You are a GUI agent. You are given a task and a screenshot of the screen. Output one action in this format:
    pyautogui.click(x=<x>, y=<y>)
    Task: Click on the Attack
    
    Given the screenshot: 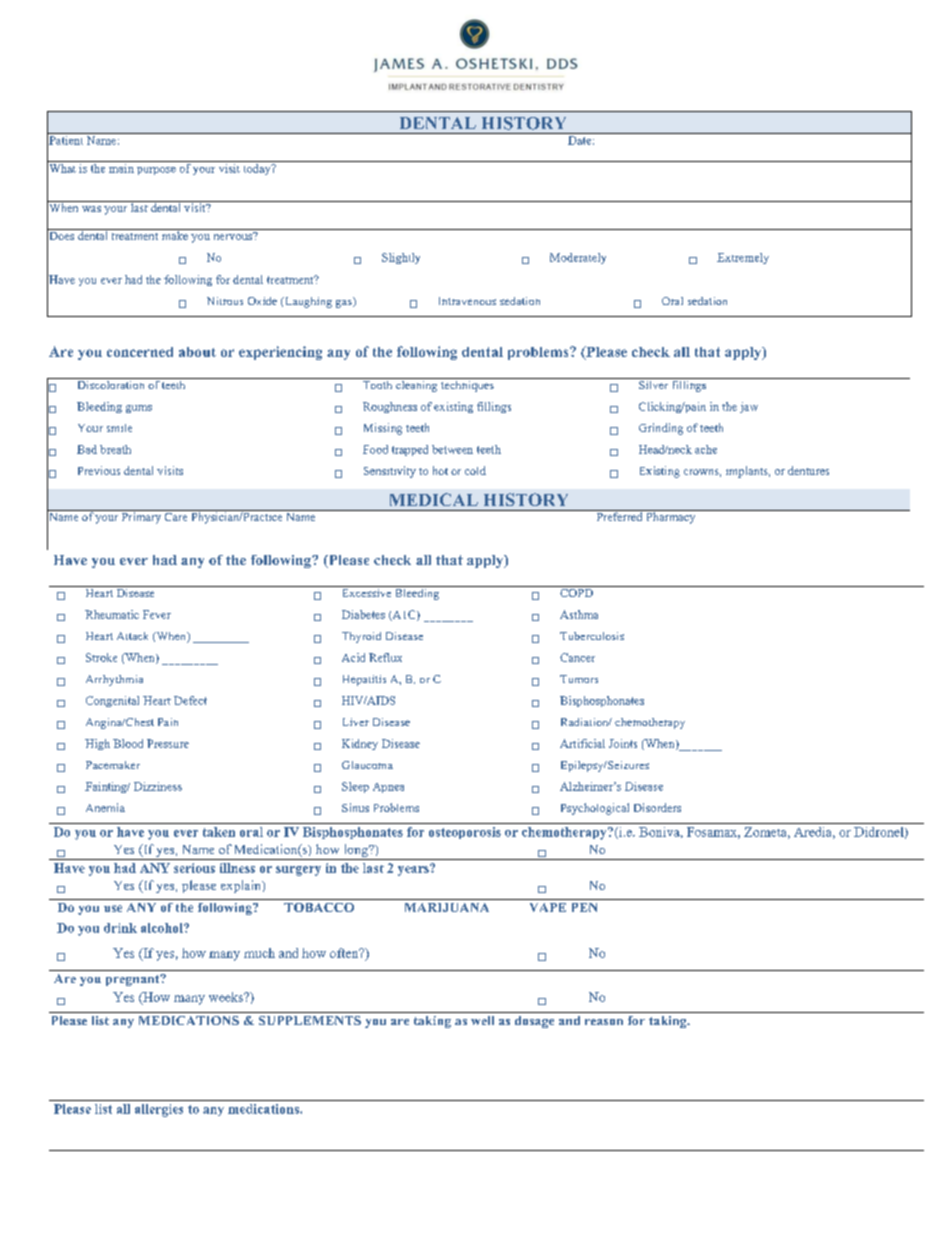 What is the action you would take?
    pyautogui.click(x=132, y=636)
